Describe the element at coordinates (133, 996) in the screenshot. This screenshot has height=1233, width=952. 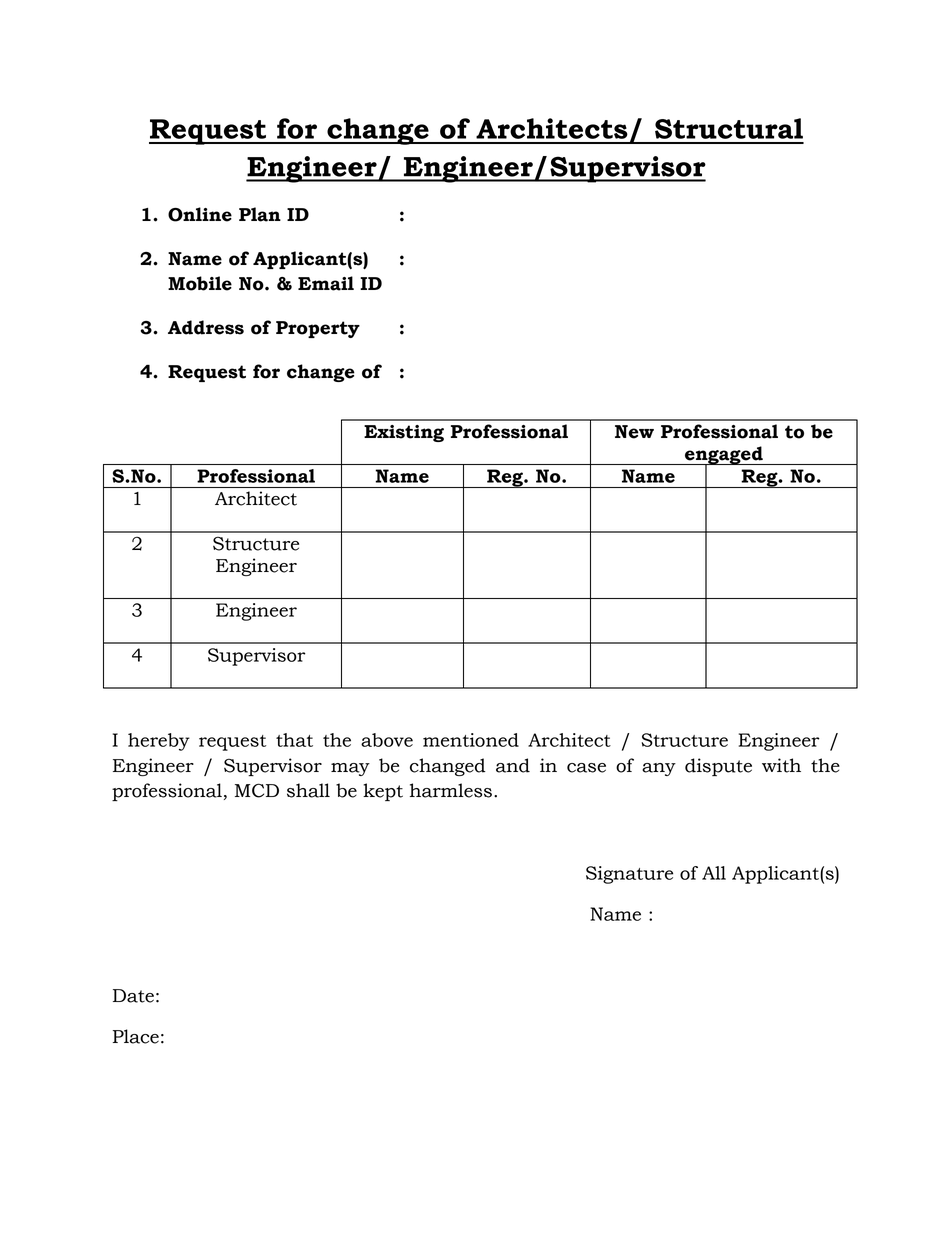
I see `Date` at that location.
